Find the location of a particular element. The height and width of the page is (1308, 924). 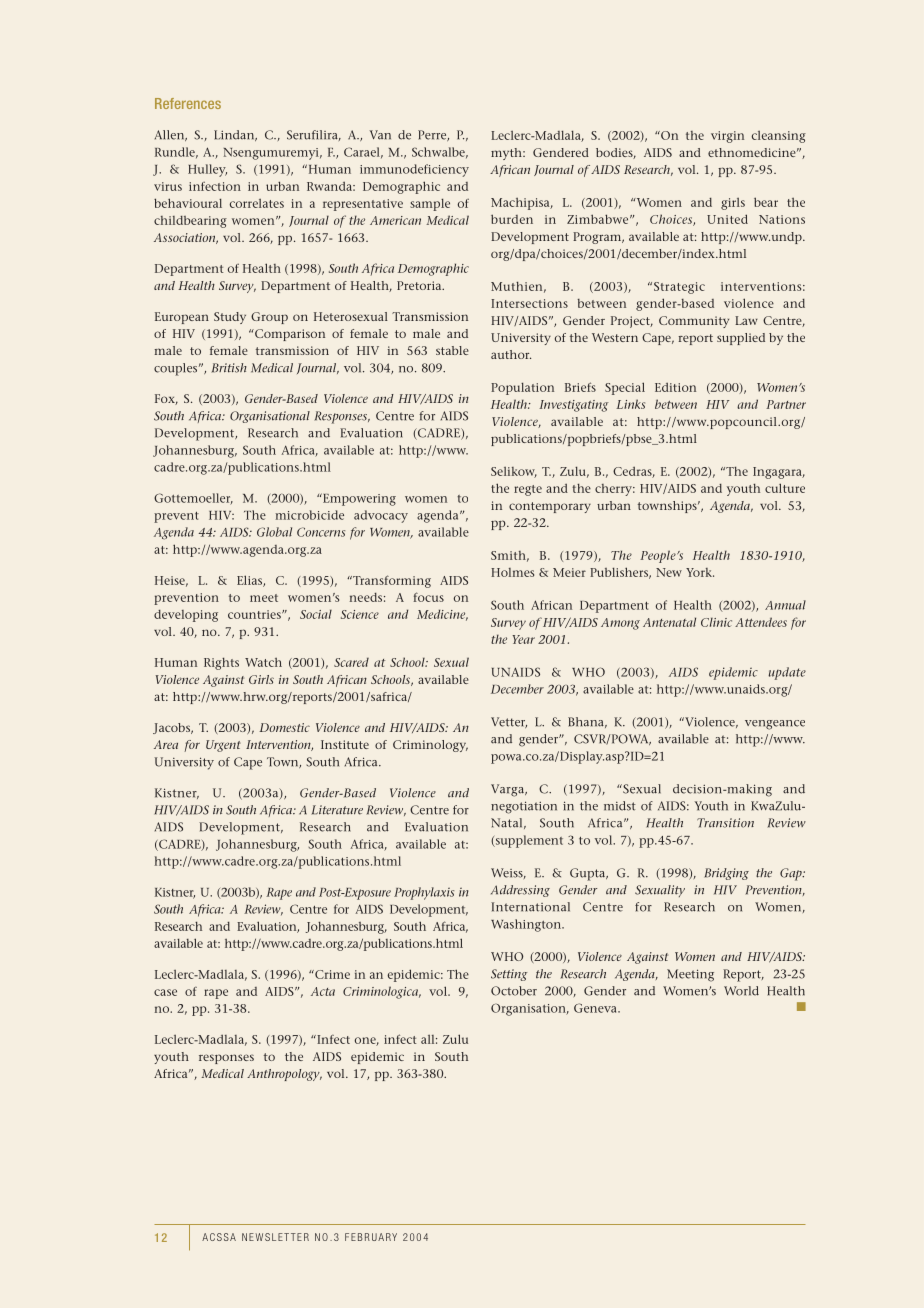

Varga is located at coordinates (509, 790).
